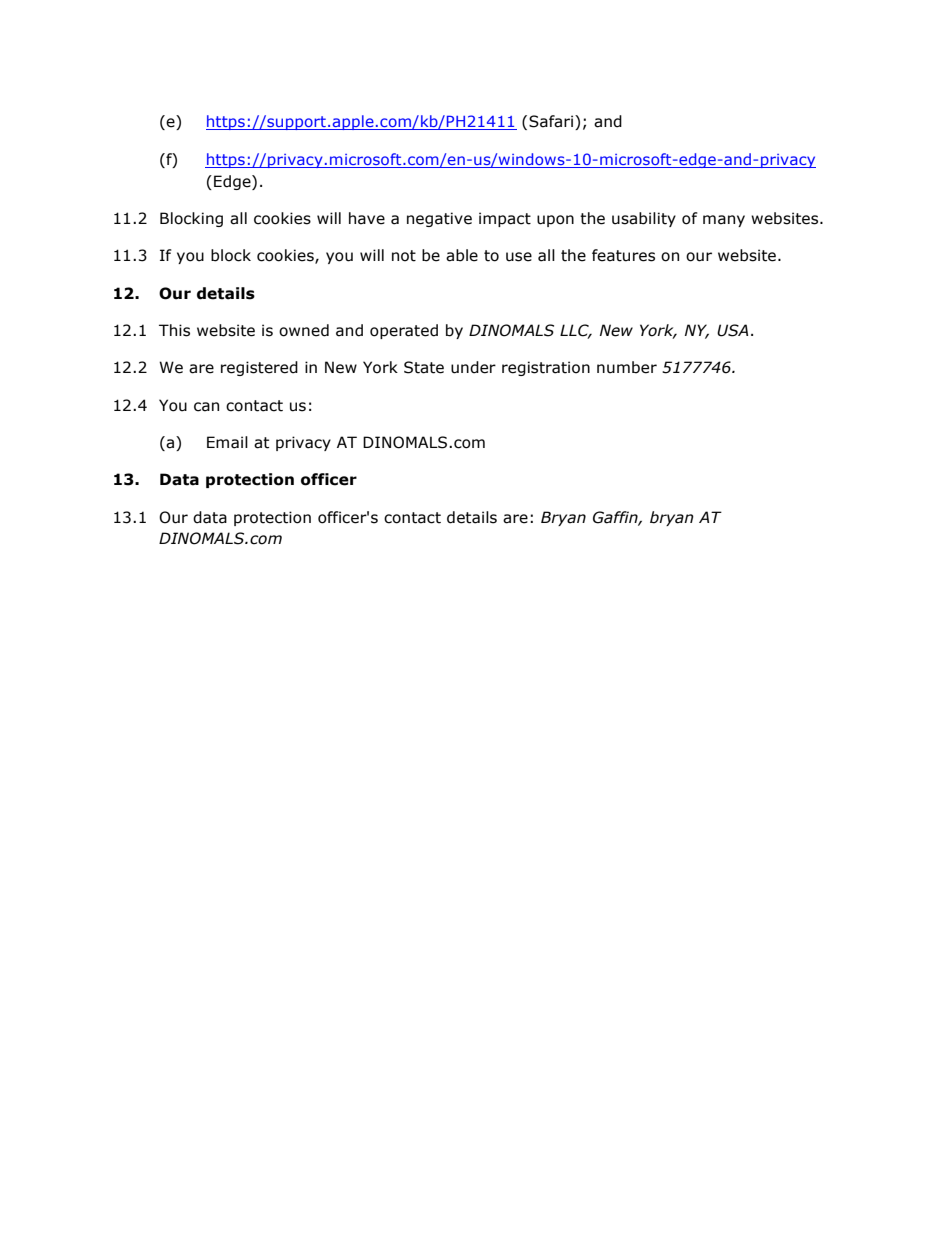 Image resolution: width=952 pixels, height=1233 pixels. I want to click on able, so click(462, 255).
